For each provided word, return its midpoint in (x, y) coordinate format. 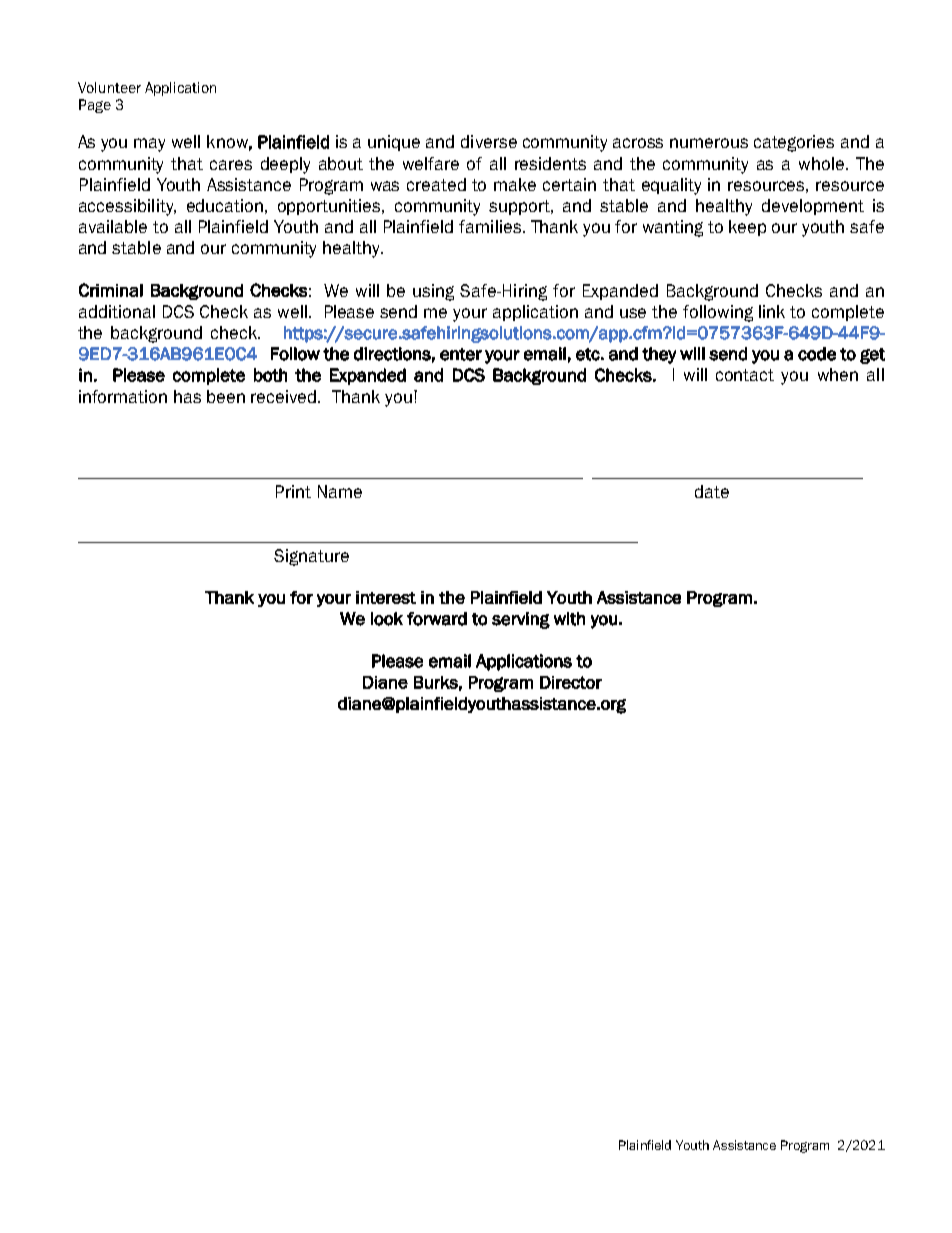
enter (461, 354)
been (226, 396)
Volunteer (109, 87)
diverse (489, 141)
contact (745, 375)
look (387, 619)
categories (794, 143)
